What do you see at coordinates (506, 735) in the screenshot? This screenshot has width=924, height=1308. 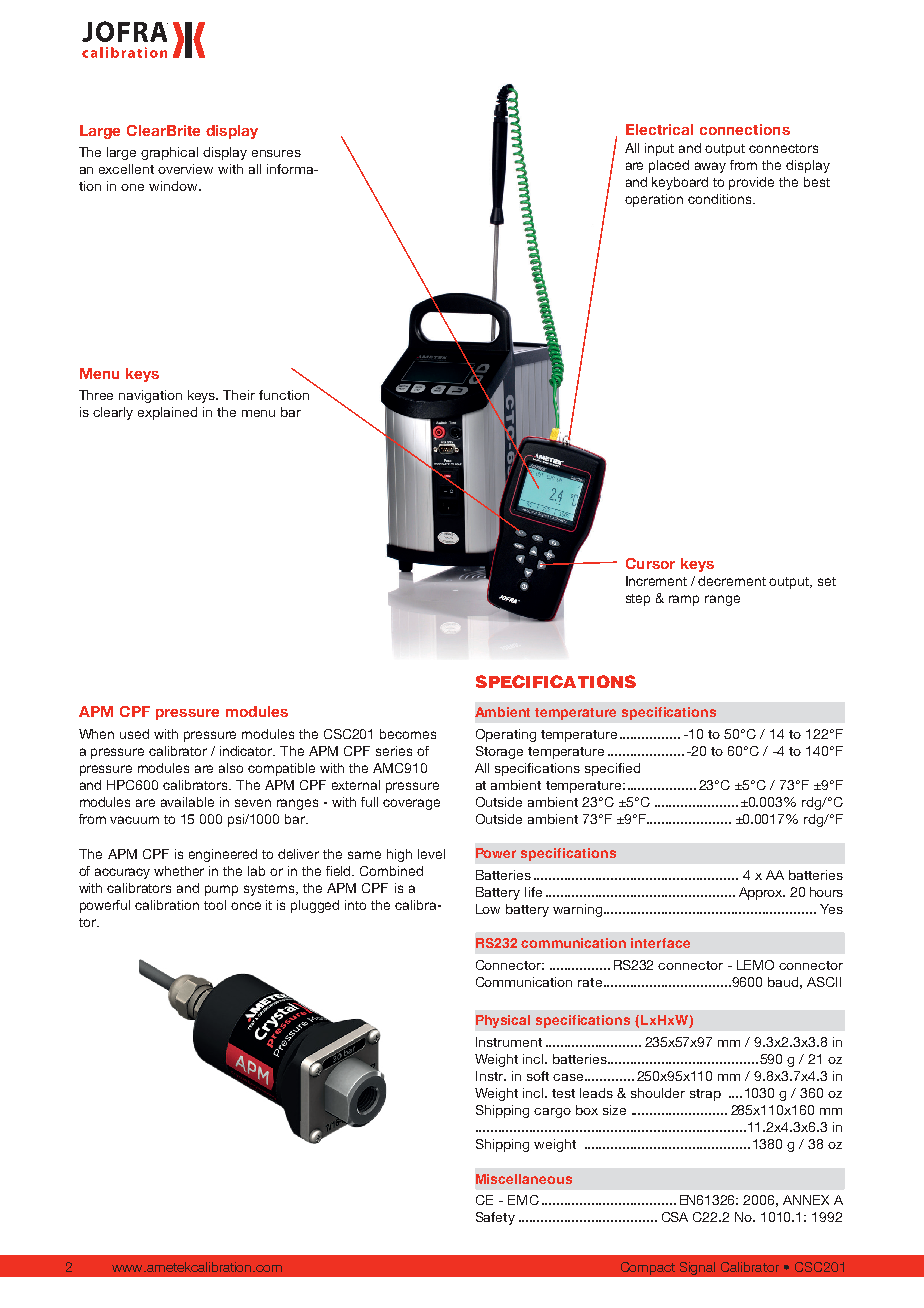 I see `Operating` at bounding box center [506, 735].
